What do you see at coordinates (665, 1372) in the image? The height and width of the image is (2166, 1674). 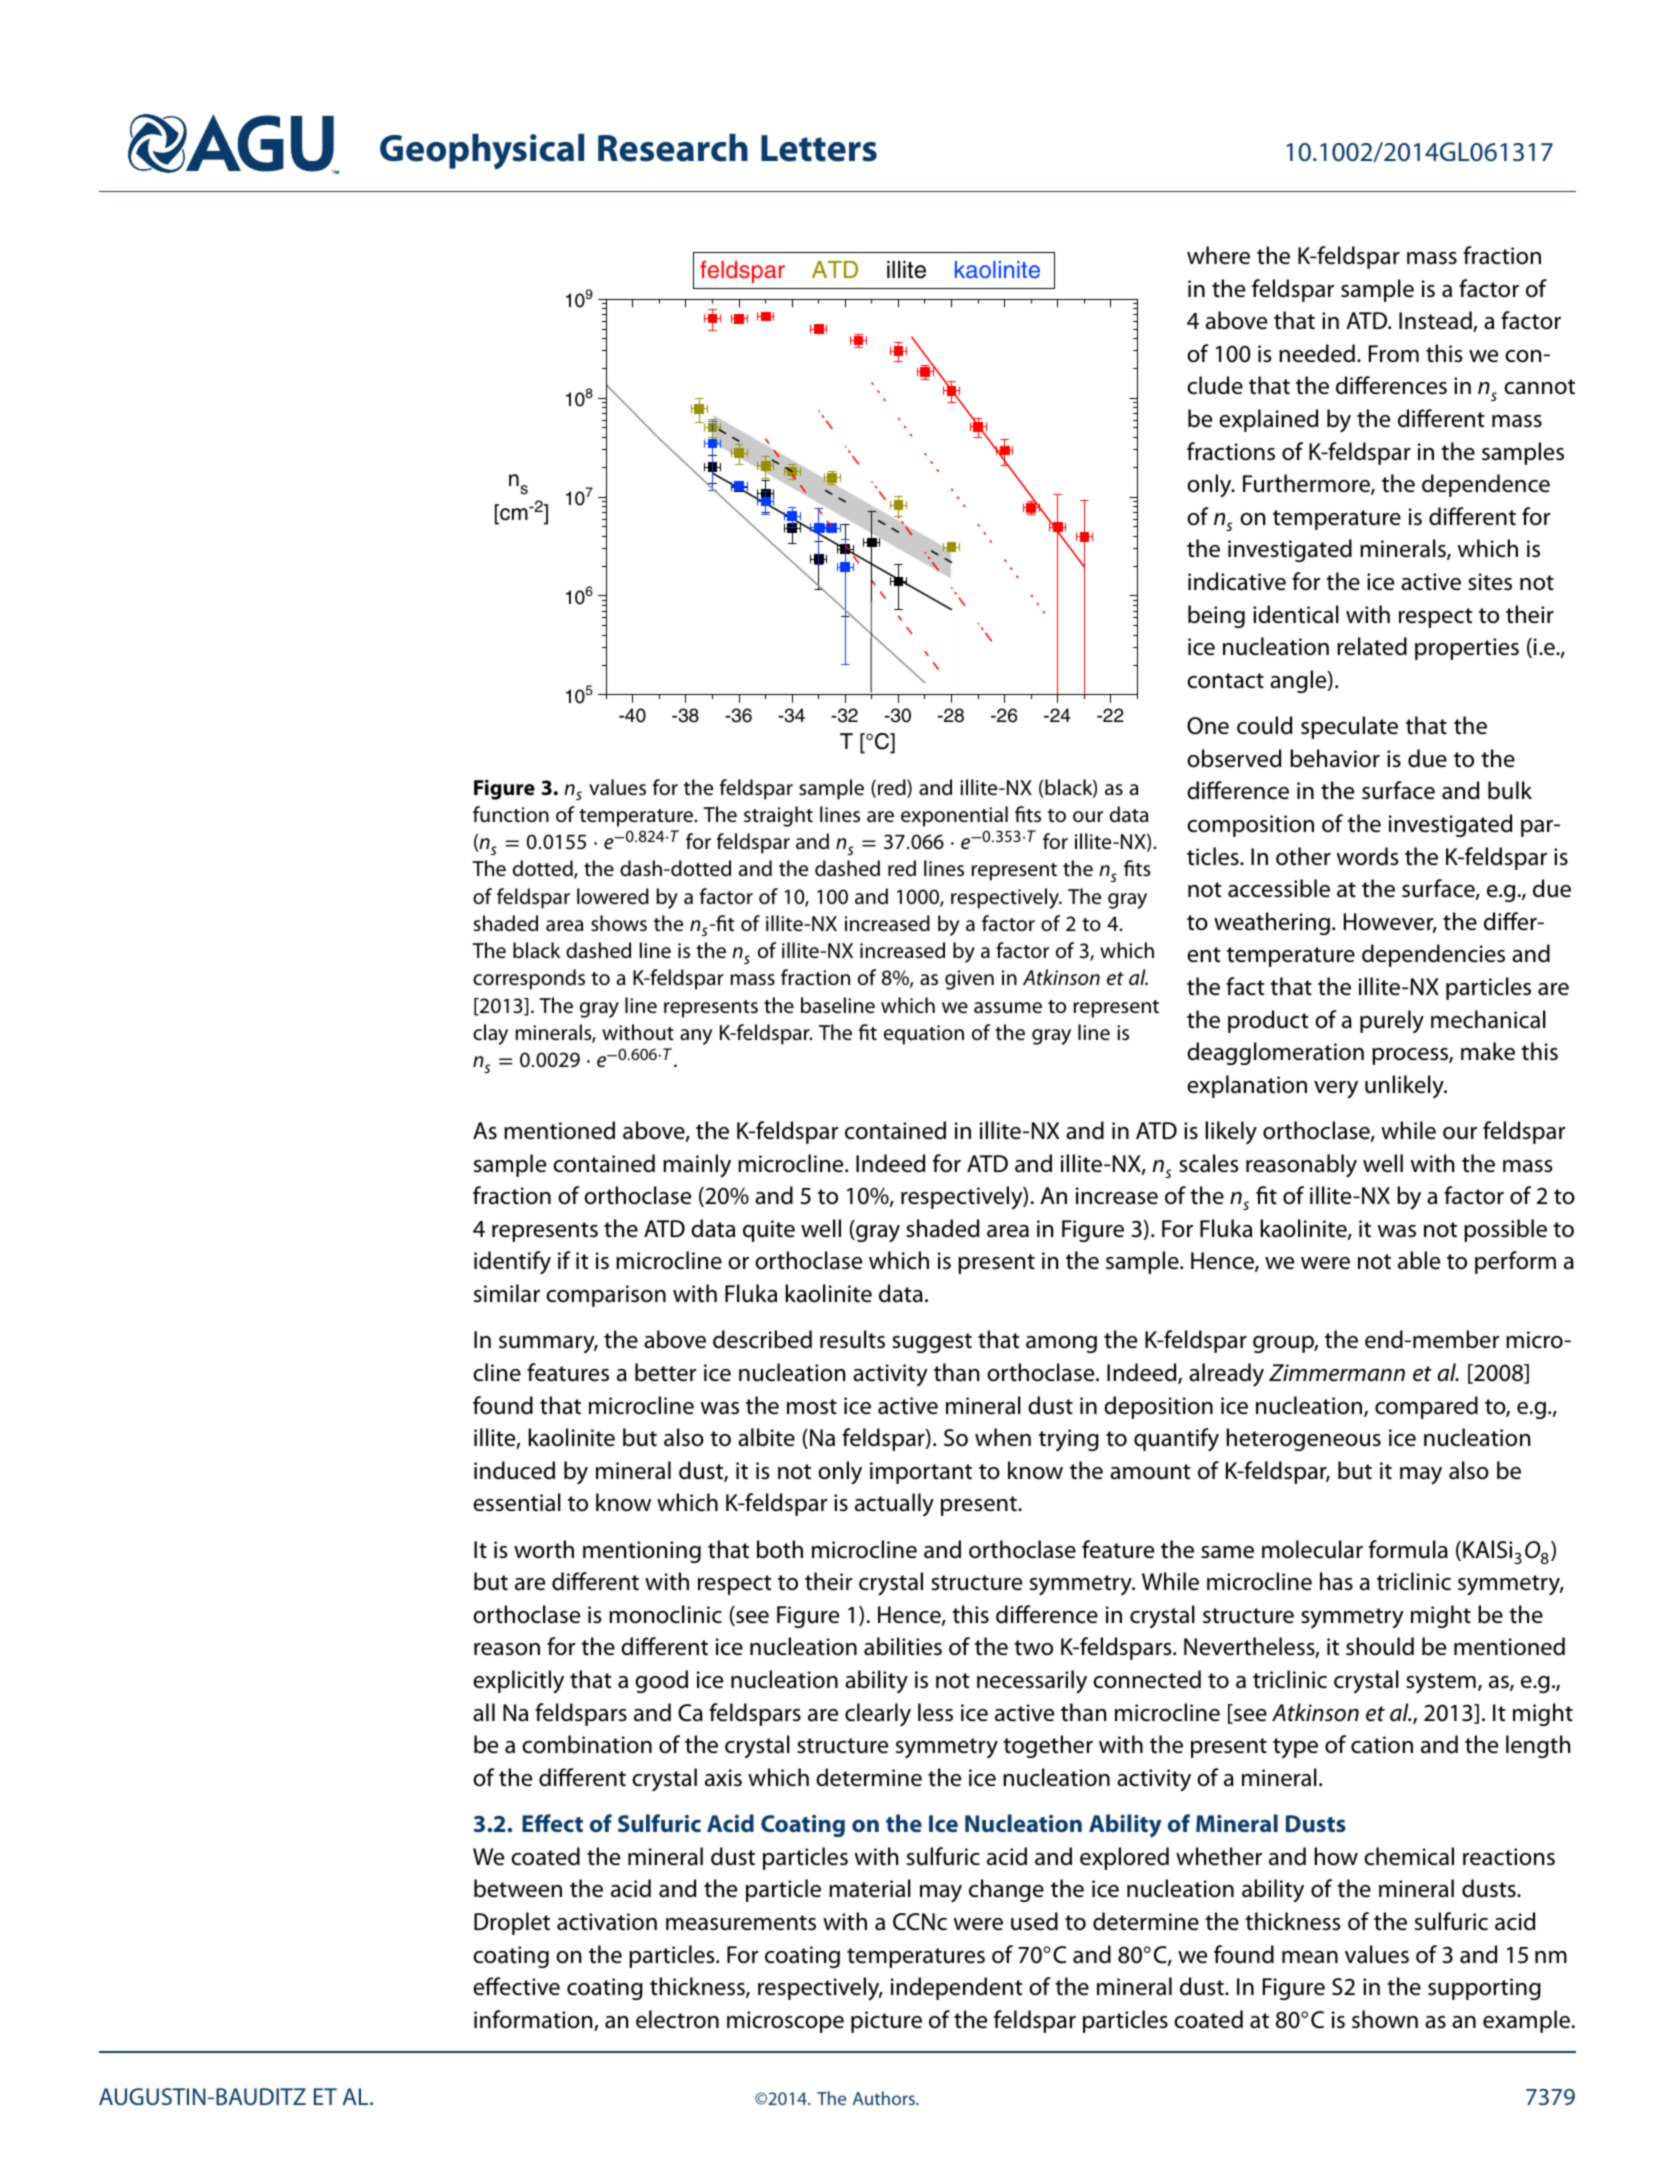 I see `better` at bounding box center [665, 1372].
